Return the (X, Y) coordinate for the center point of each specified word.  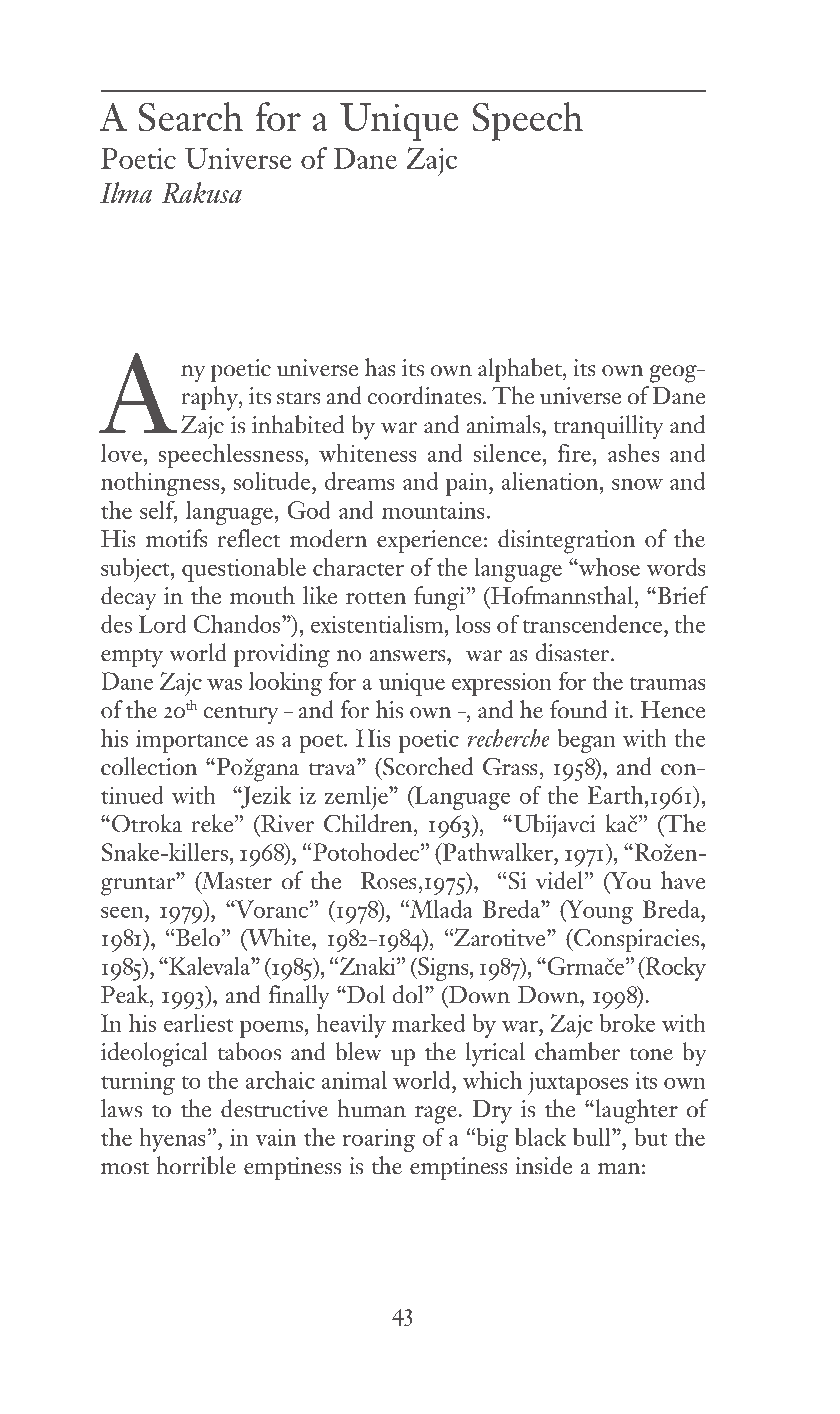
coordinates (424, 395)
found (578, 709)
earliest (199, 1023)
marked (428, 1022)
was (224, 684)
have (683, 880)
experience (429, 541)
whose (608, 566)
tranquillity (609, 427)
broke (627, 1022)
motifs (177, 538)
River (286, 824)
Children (369, 823)
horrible (196, 1165)
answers (409, 656)
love (121, 452)
